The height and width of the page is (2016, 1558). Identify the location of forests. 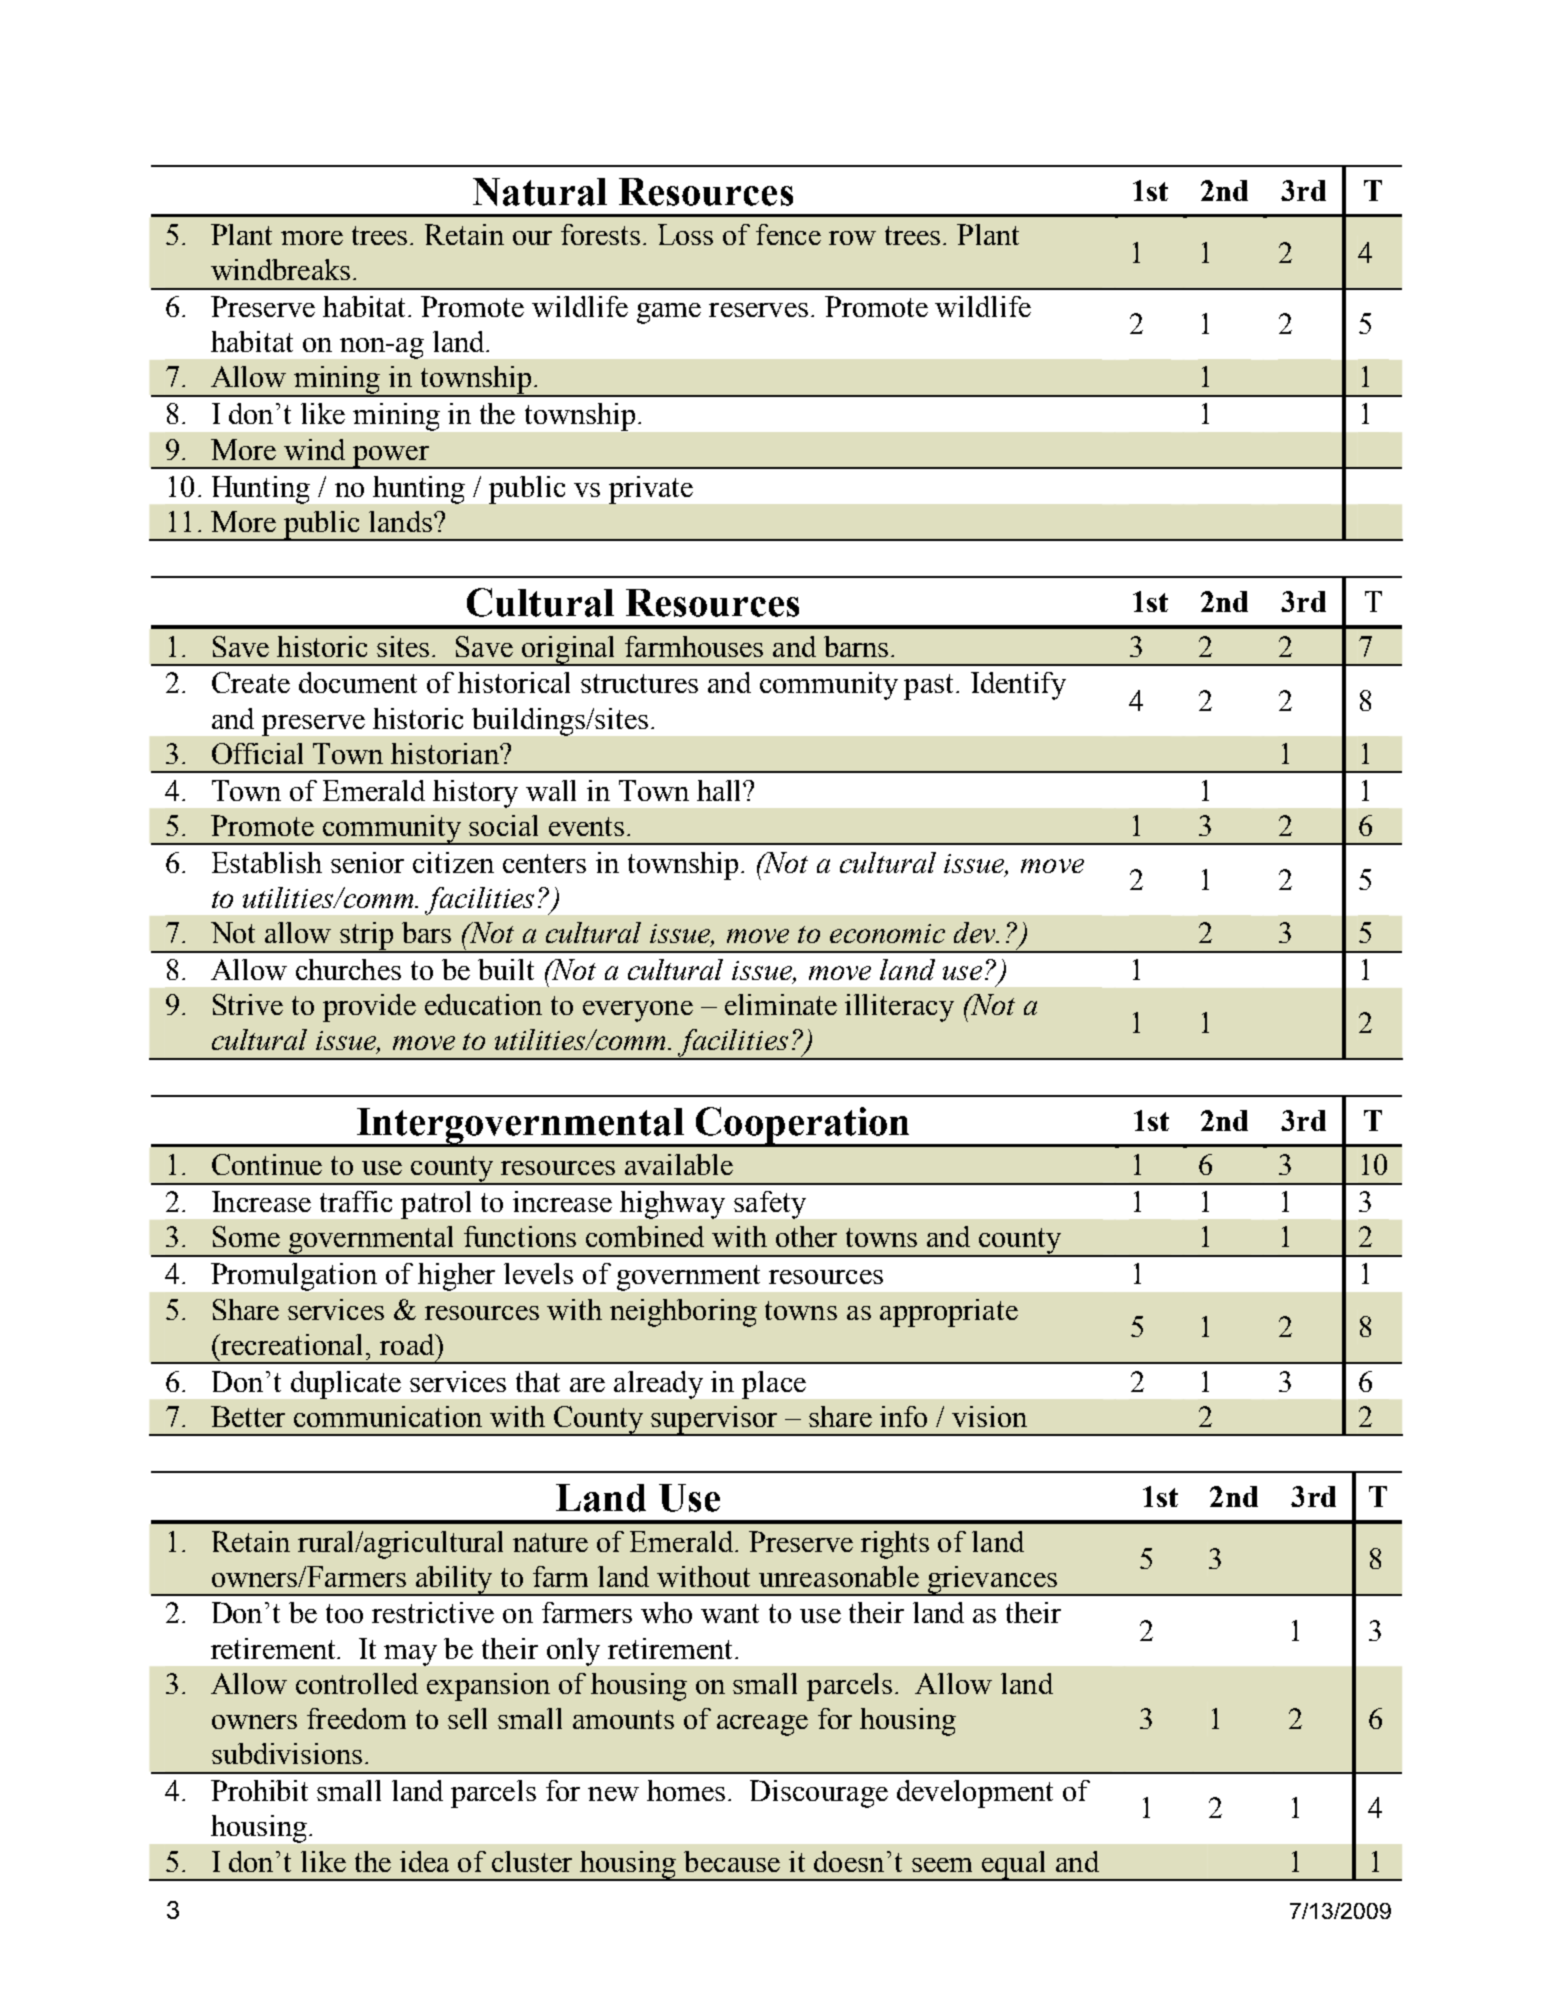
(600, 234).
